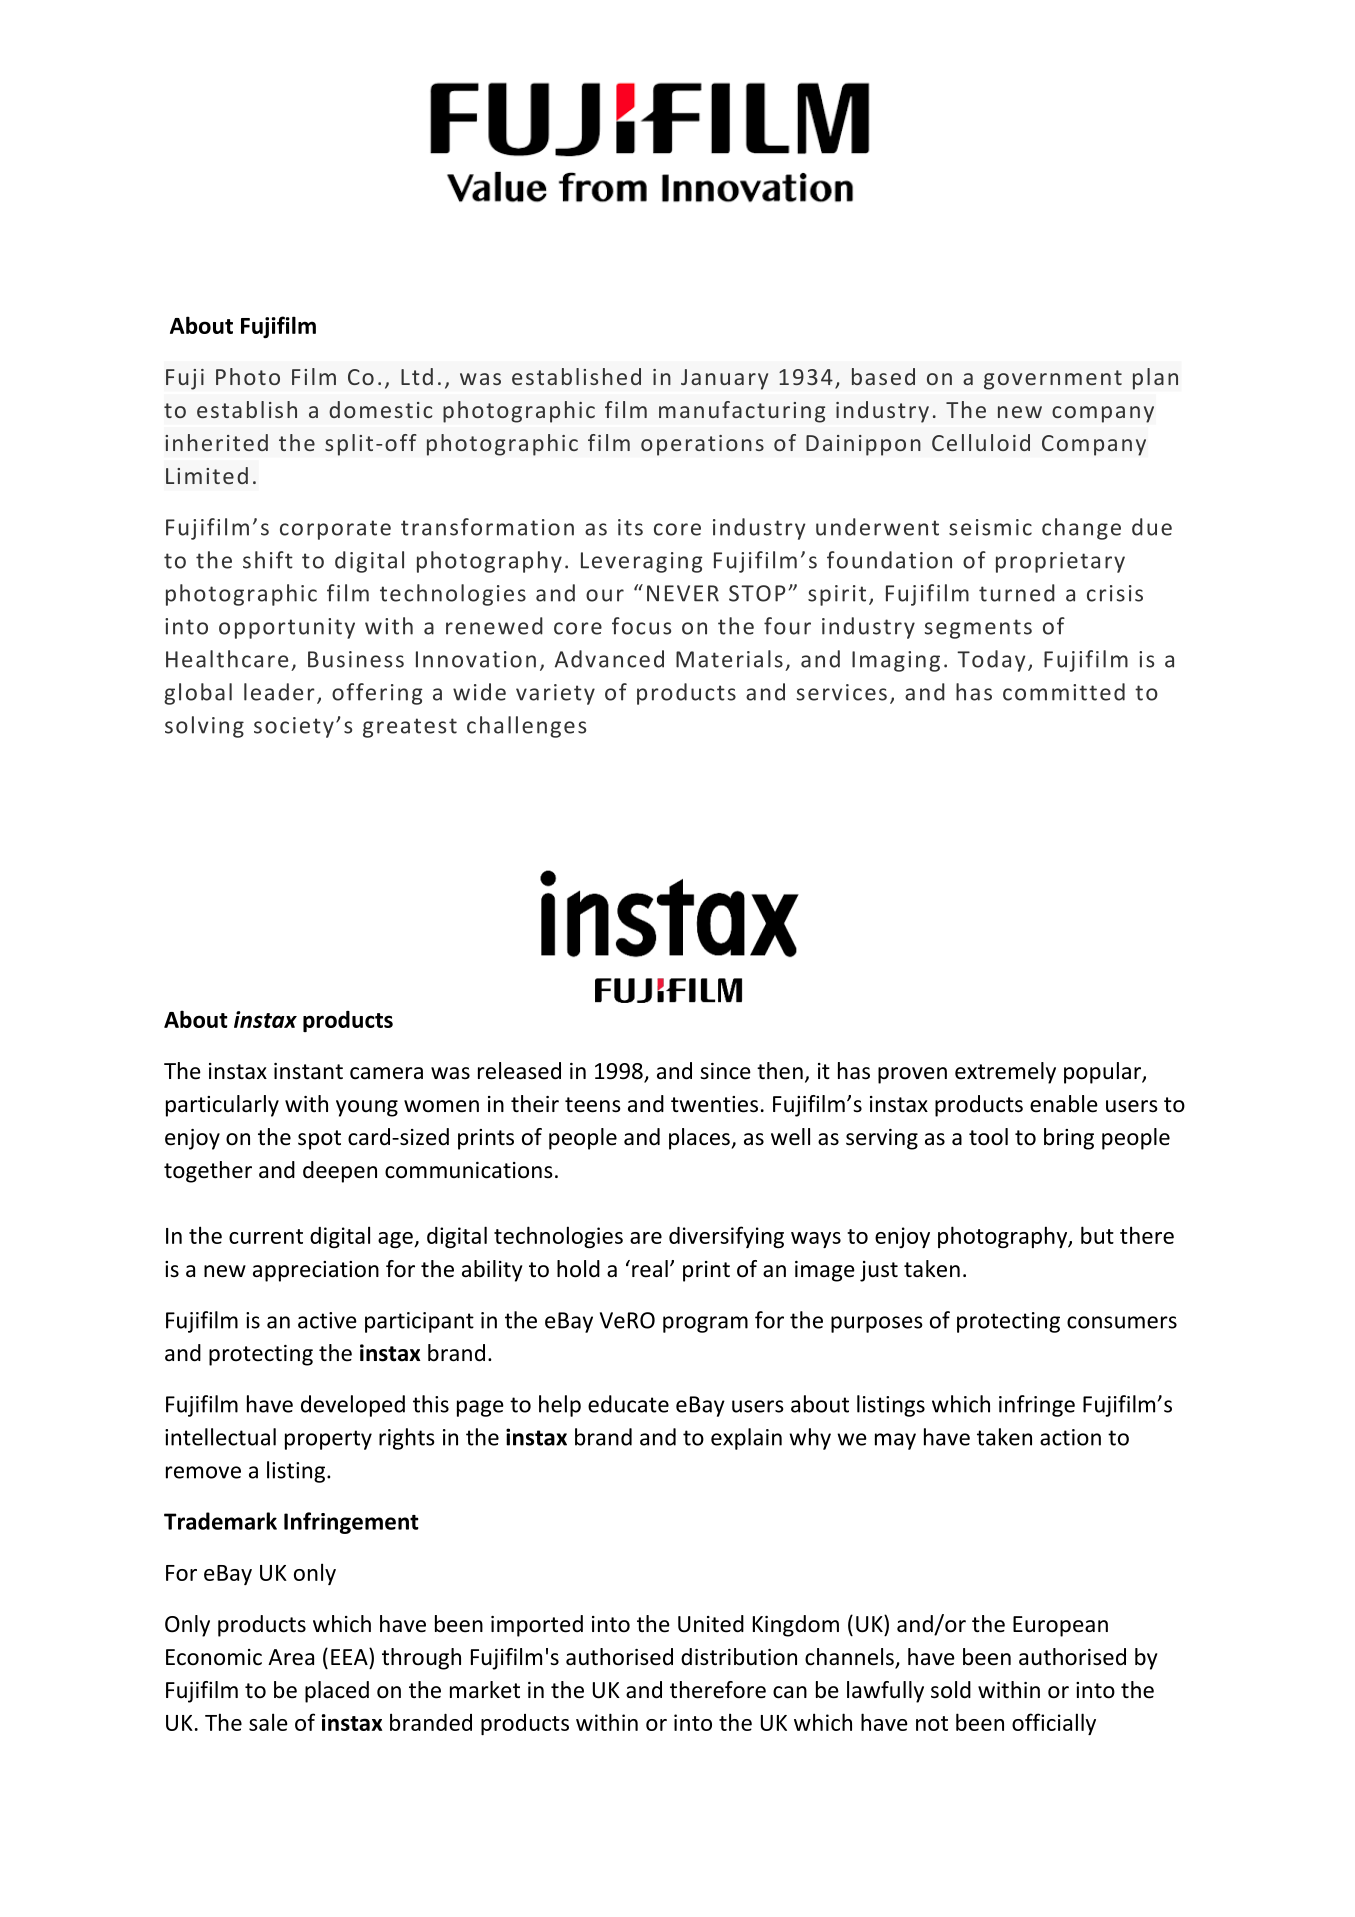 Image resolution: width=1355 pixels, height=1917 pixels. I want to click on government, so click(1053, 380).
